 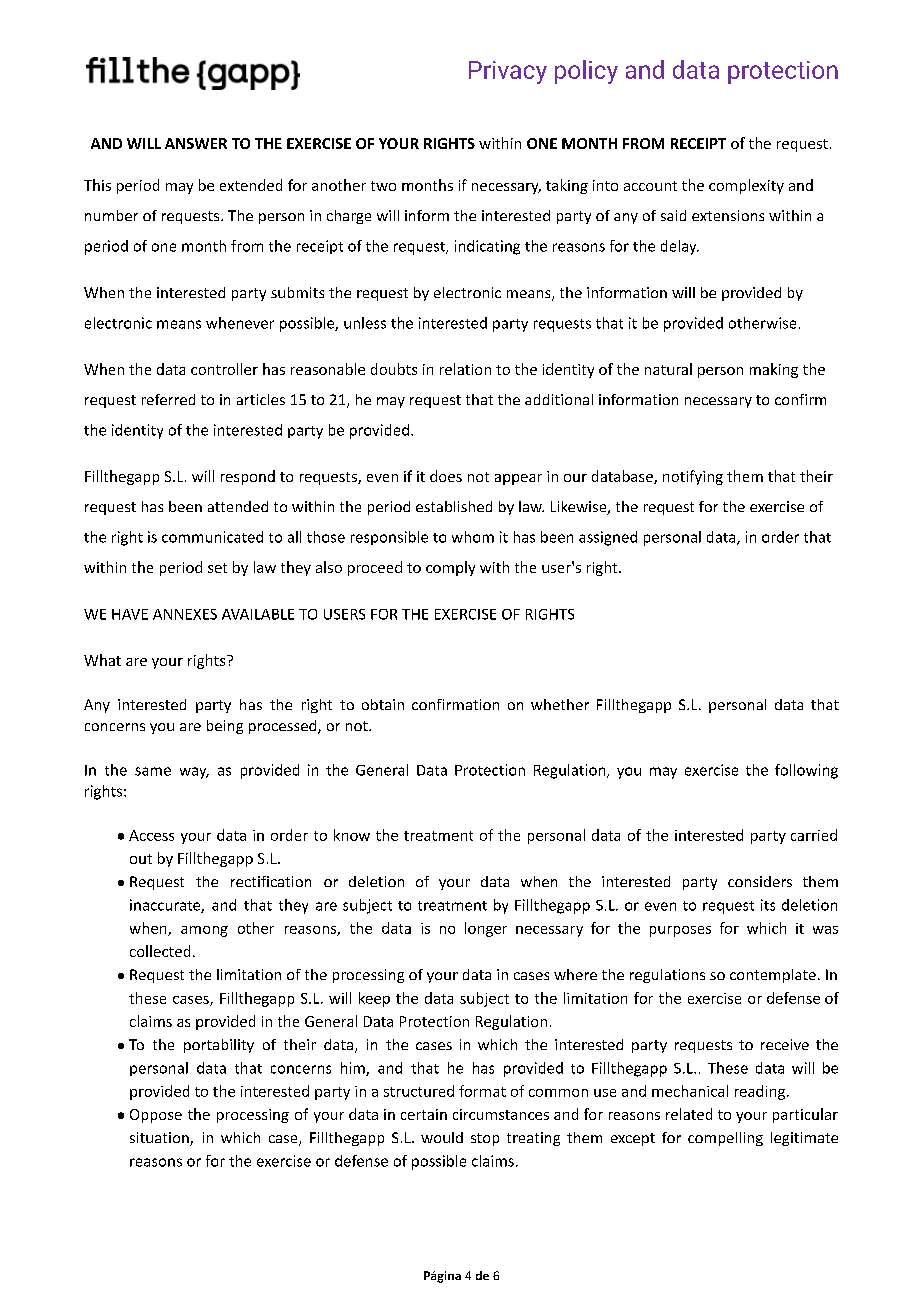 What do you see at coordinates (424, 1114) in the image?
I see `certain` at bounding box center [424, 1114].
